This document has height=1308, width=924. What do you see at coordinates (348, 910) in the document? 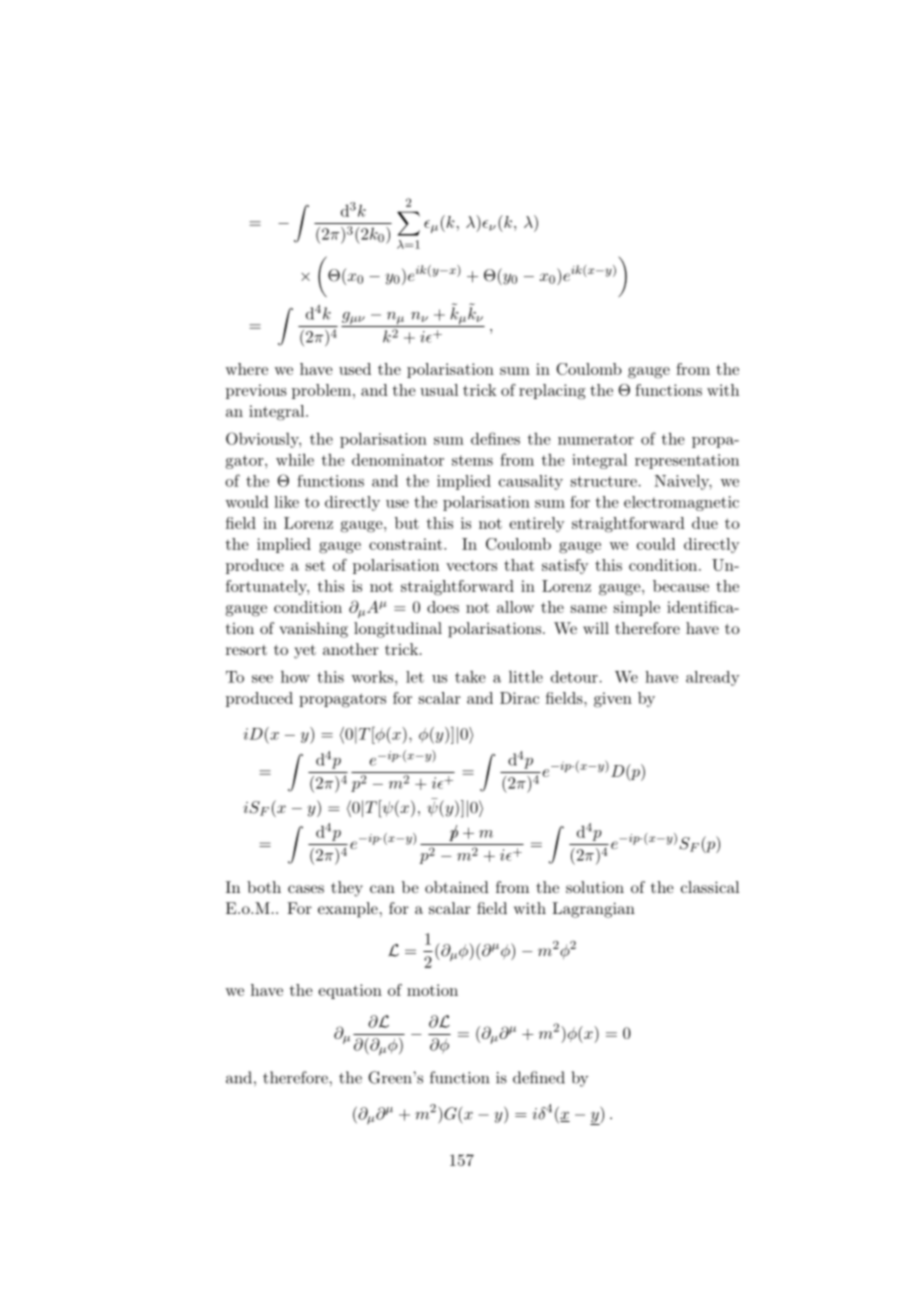
I see `example` at bounding box center [348, 910].
